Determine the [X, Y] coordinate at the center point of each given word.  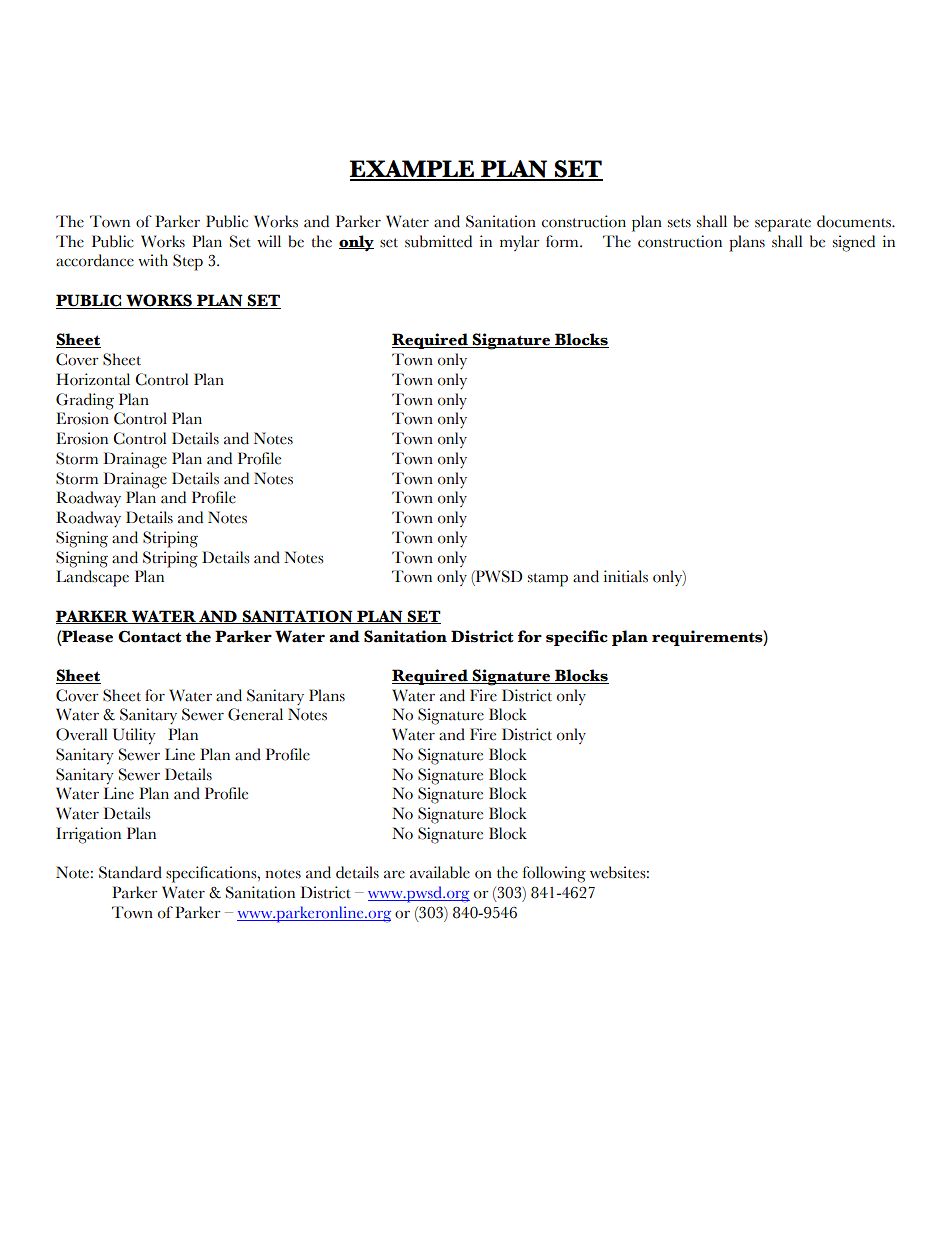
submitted [438, 241]
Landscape [92, 578]
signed [854, 243]
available [440, 872]
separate [783, 225]
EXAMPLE [412, 170]
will [269, 241]
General [255, 714]
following [554, 874]
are [394, 874]
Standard [130, 872]
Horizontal [93, 379]
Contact [150, 636]
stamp [548, 580]
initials [626, 576]
